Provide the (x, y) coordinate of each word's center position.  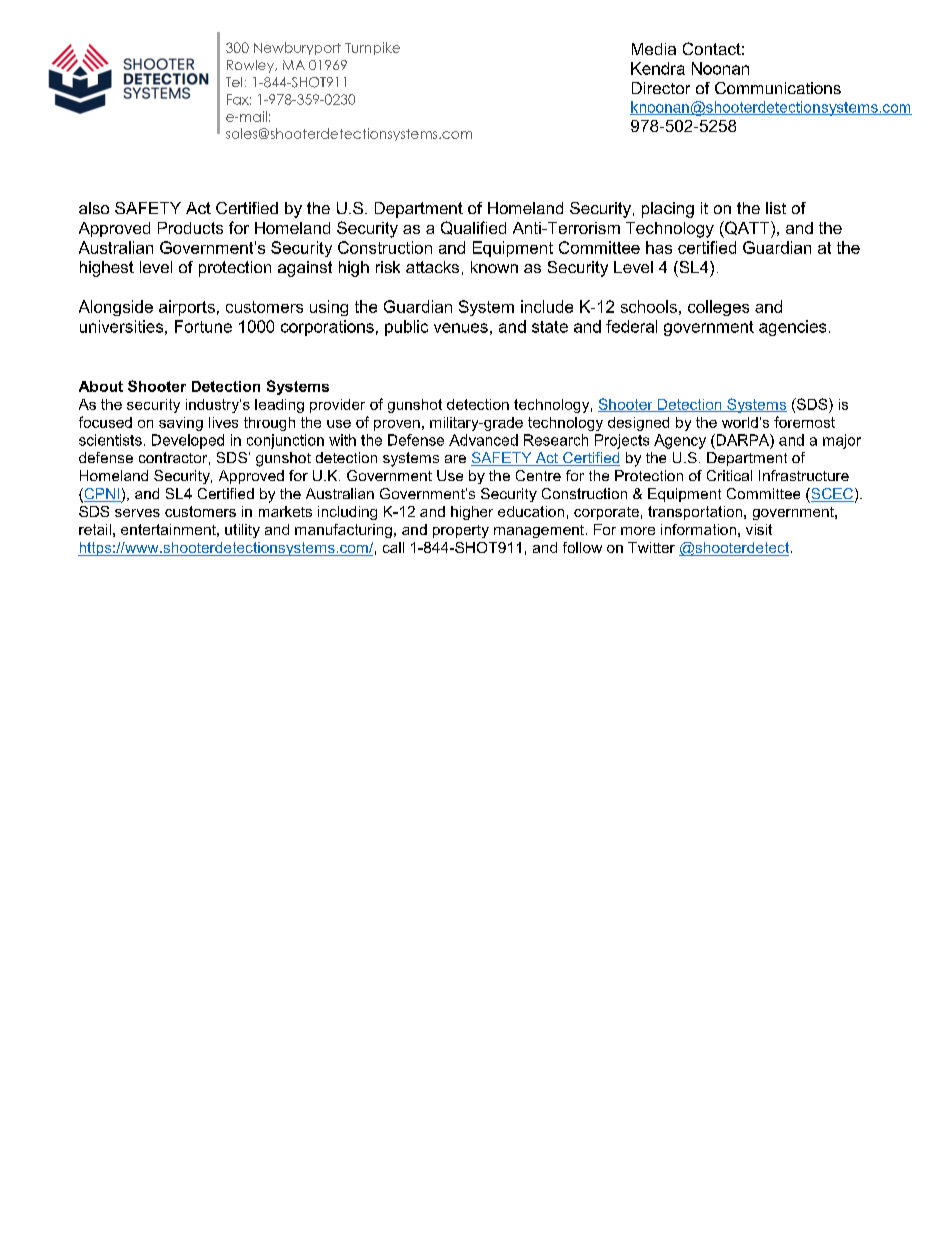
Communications (778, 88)
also (94, 208)
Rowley (252, 66)
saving (181, 424)
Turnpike (372, 48)
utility (242, 531)
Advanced (483, 440)
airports (187, 308)
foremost (804, 422)
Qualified (473, 228)
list (776, 208)
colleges (718, 308)
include (547, 306)
